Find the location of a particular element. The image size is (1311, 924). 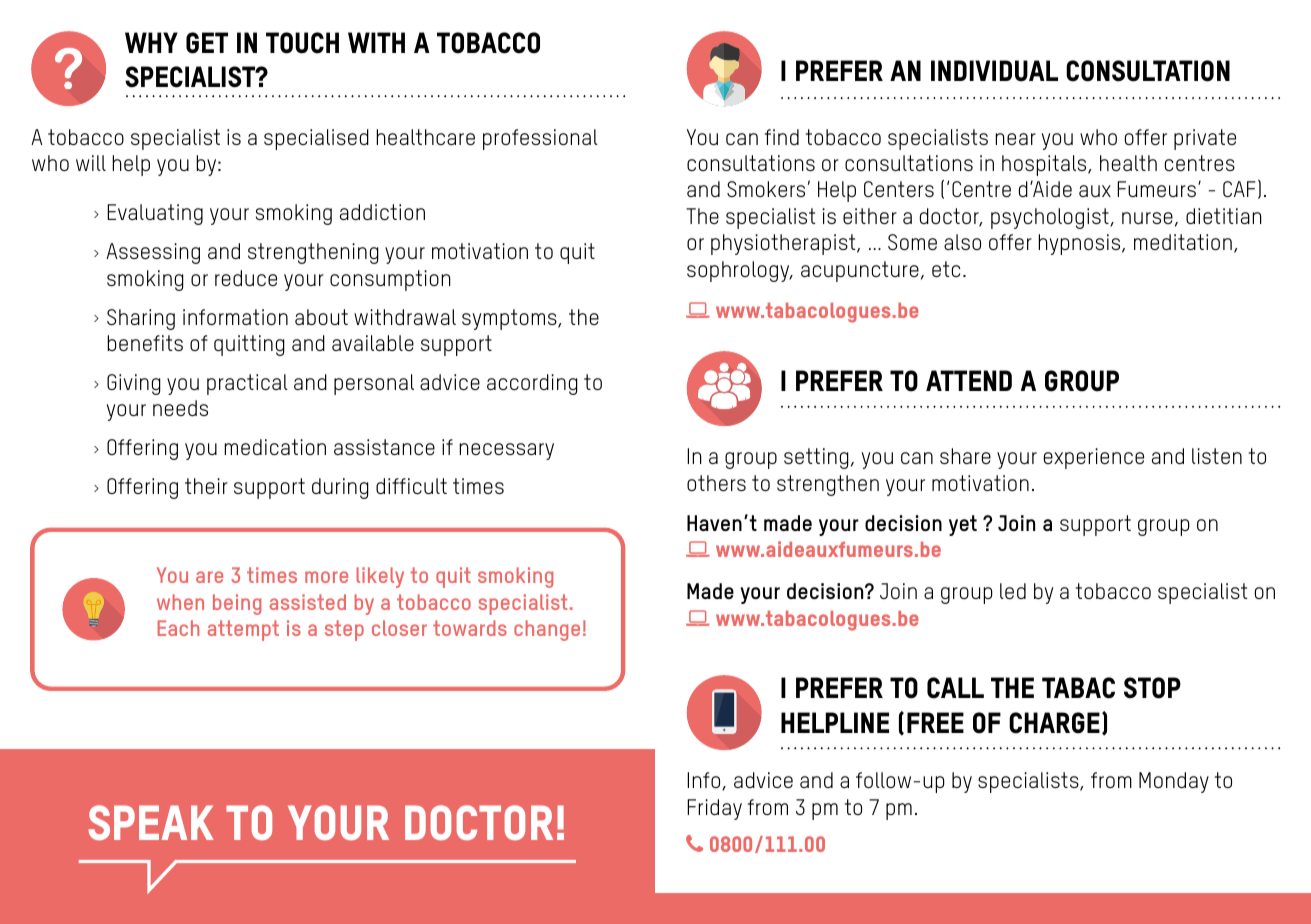

practical is located at coordinates (247, 384).
